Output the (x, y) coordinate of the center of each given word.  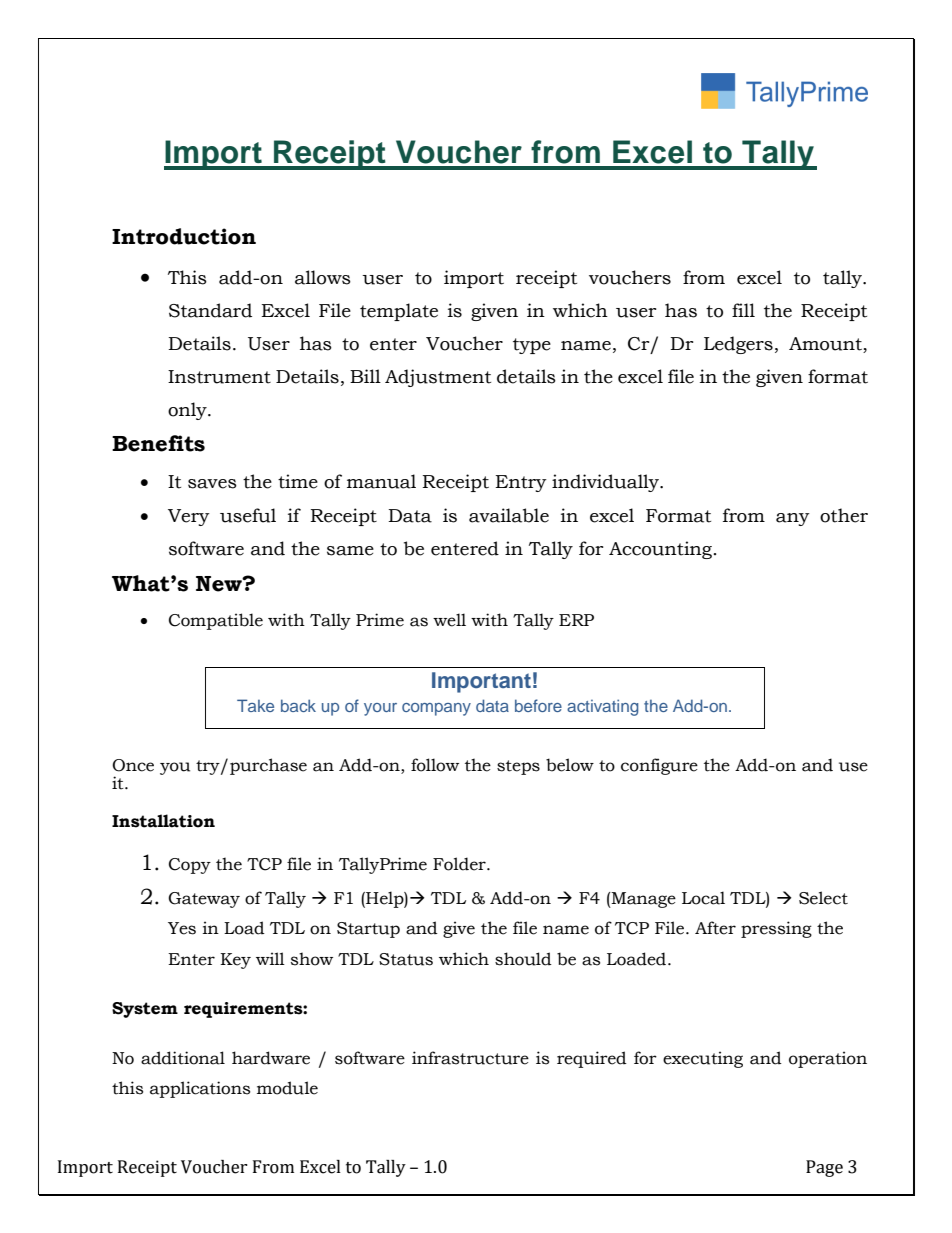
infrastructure (470, 1058)
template (399, 312)
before (538, 705)
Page (824, 1168)
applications (200, 1089)
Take (255, 705)
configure (659, 766)
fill (743, 310)
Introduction (184, 236)
